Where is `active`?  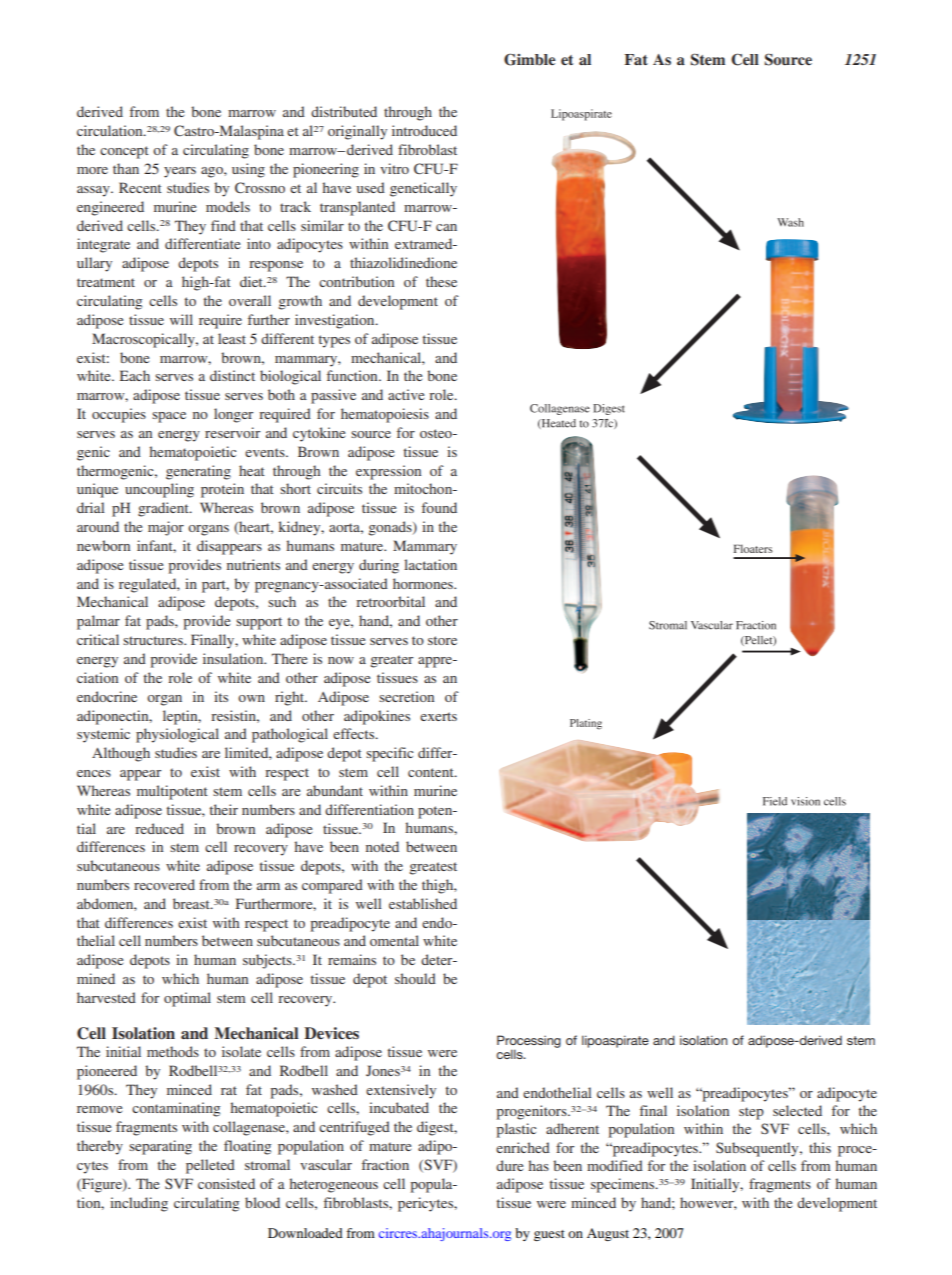
active is located at coordinates (406, 394).
